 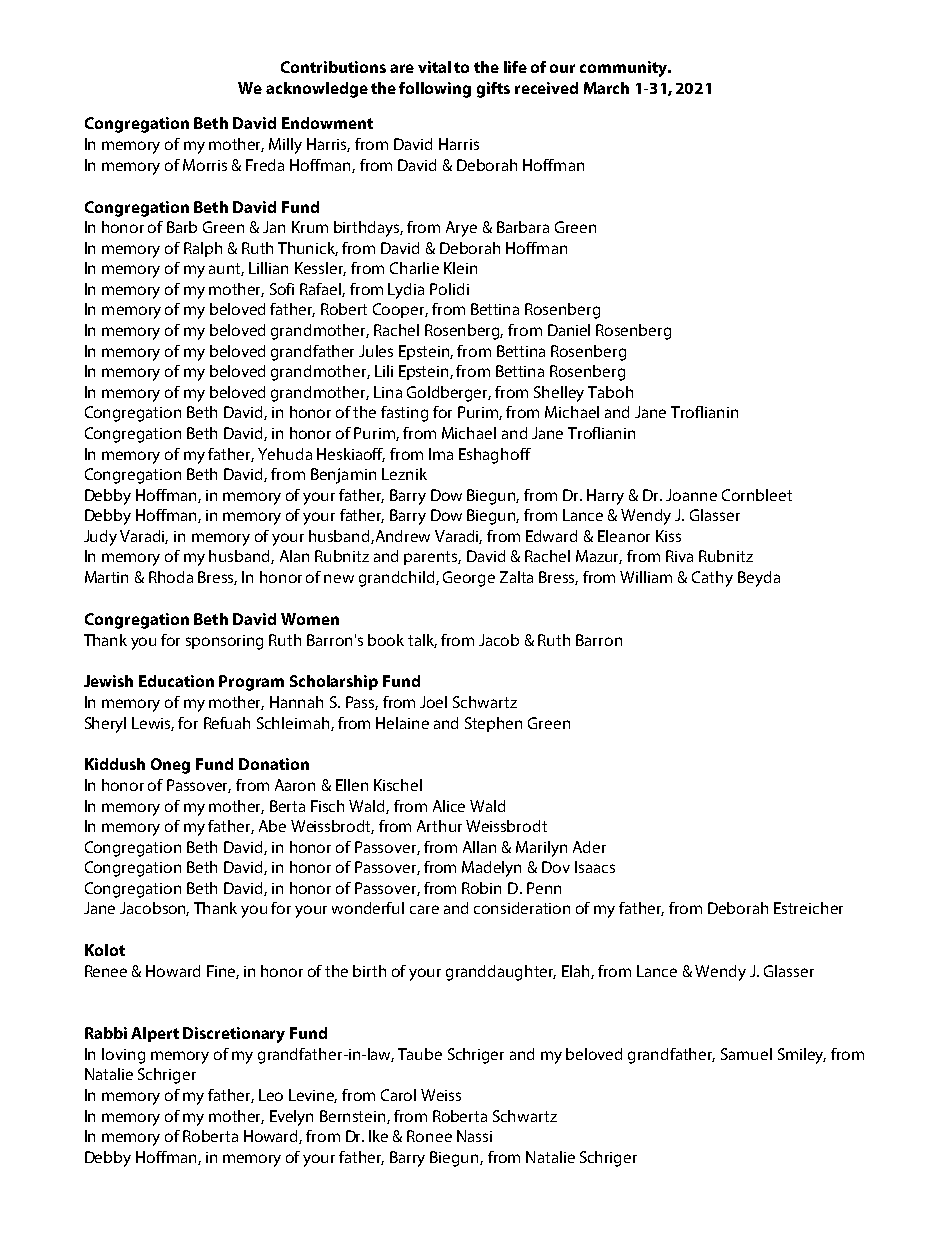 I want to click on Daniel, so click(x=569, y=330).
